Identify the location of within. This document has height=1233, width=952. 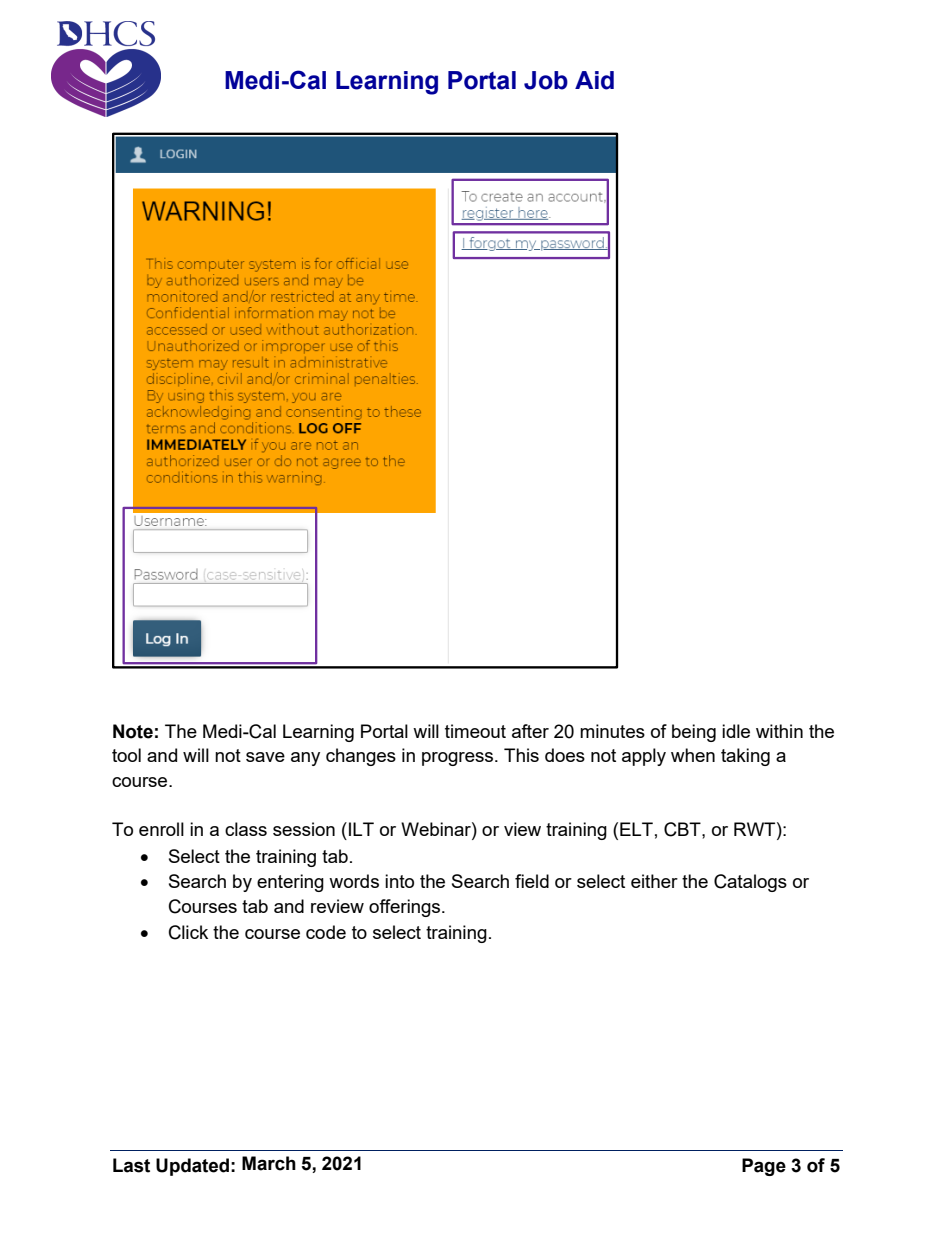
(779, 731).
